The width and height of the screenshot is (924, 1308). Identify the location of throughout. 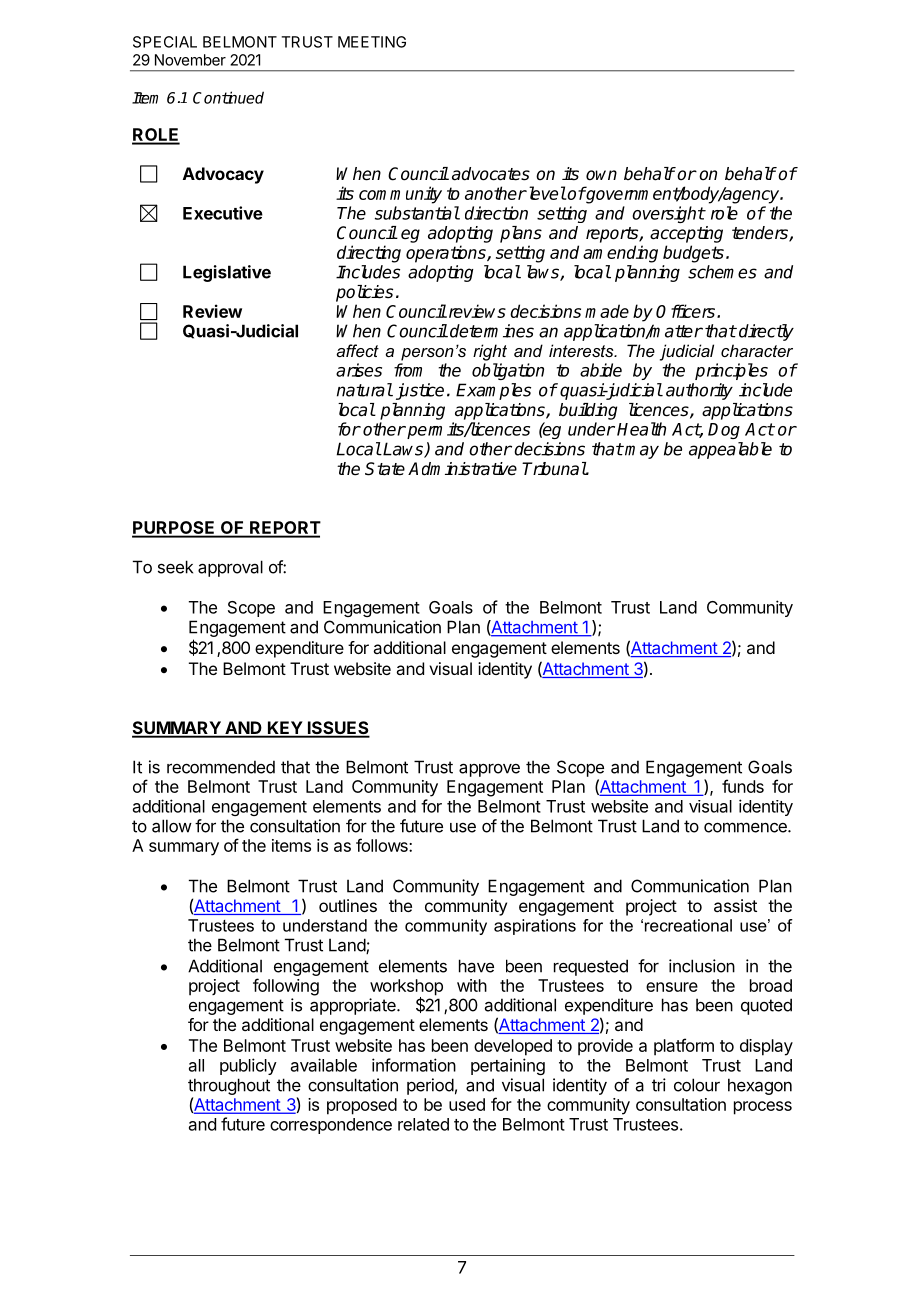
(229, 1086).
